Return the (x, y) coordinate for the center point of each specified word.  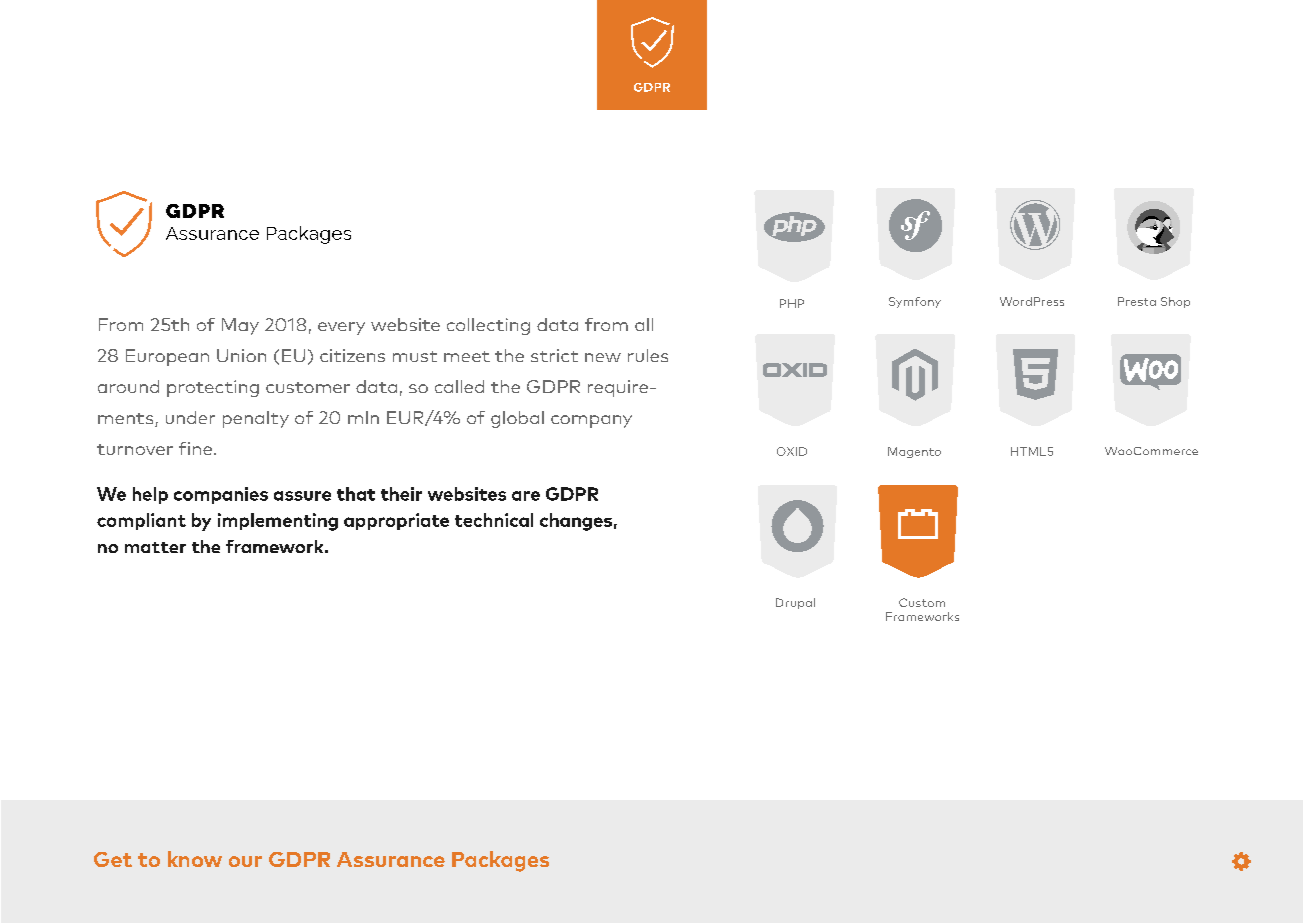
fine (195, 448)
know (195, 859)
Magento (914, 452)
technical (494, 520)
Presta (1137, 301)
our (245, 861)
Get (113, 859)
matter (155, 547)
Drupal (795, 603)
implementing (278, 522)
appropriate (396, 521)
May (240, 326)
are (526, 496)
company (591, 421)
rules (648, 355)
